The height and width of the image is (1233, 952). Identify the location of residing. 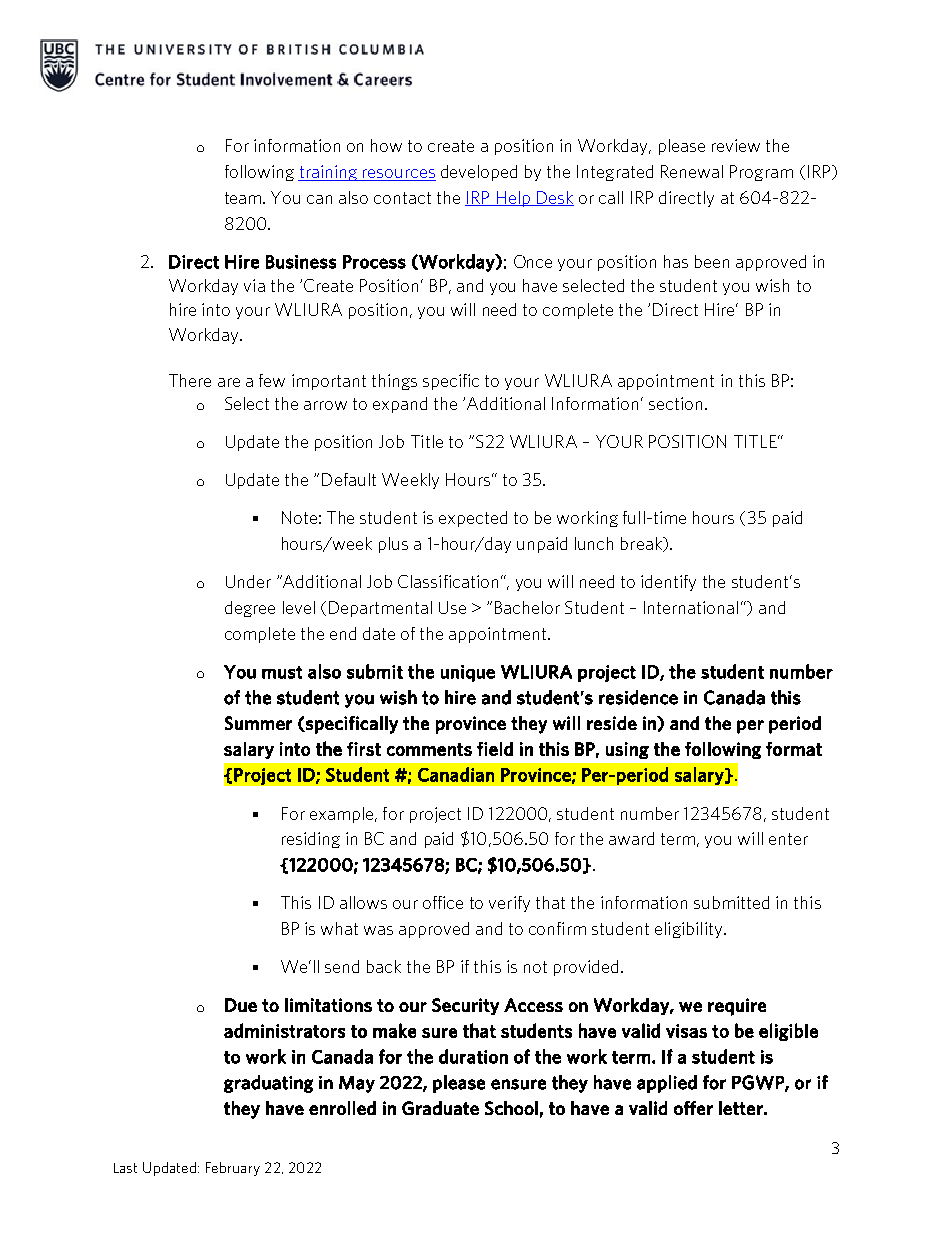
(311, 840).
